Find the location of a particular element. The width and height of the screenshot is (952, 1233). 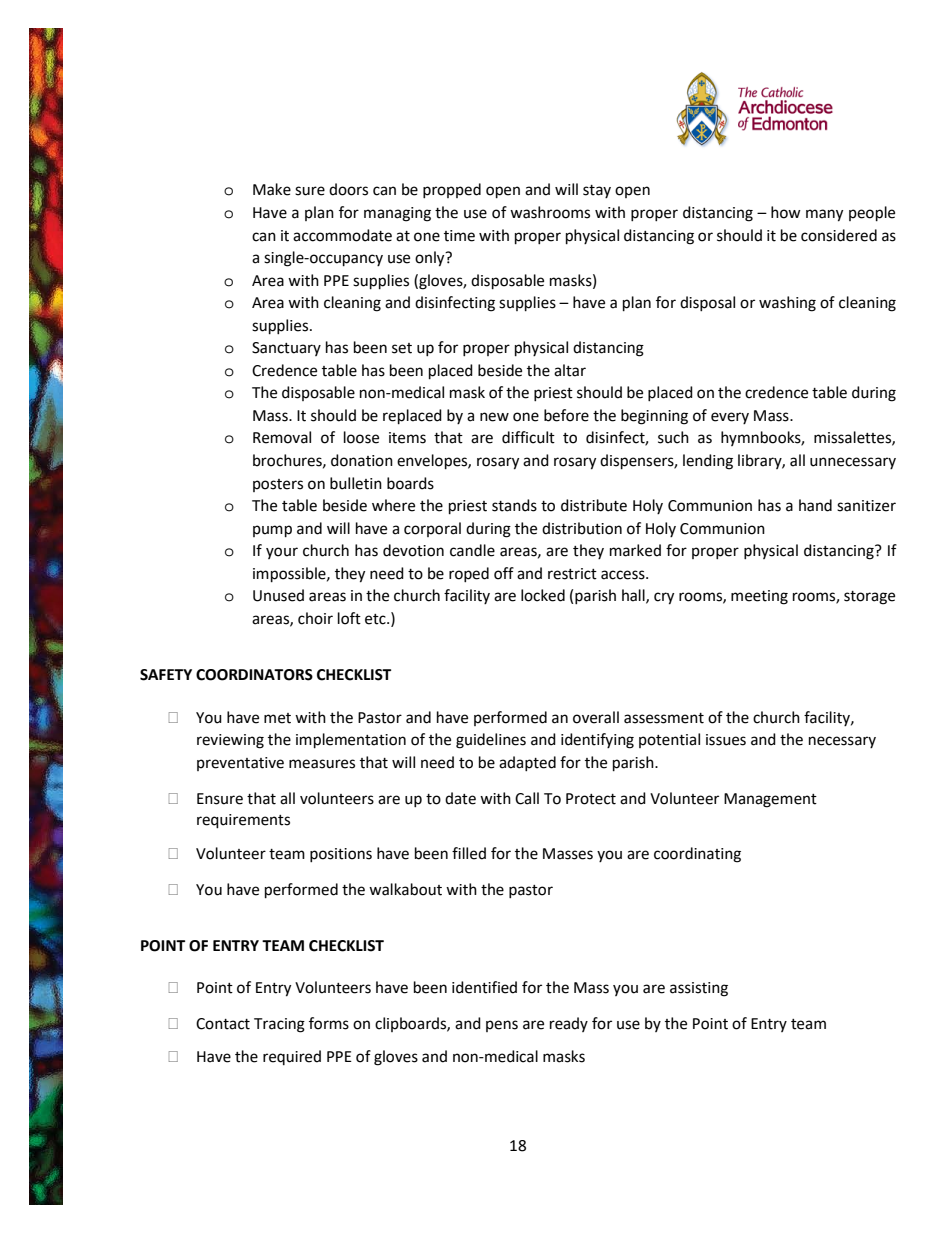

Unused is located at coordinates (278, 595).
